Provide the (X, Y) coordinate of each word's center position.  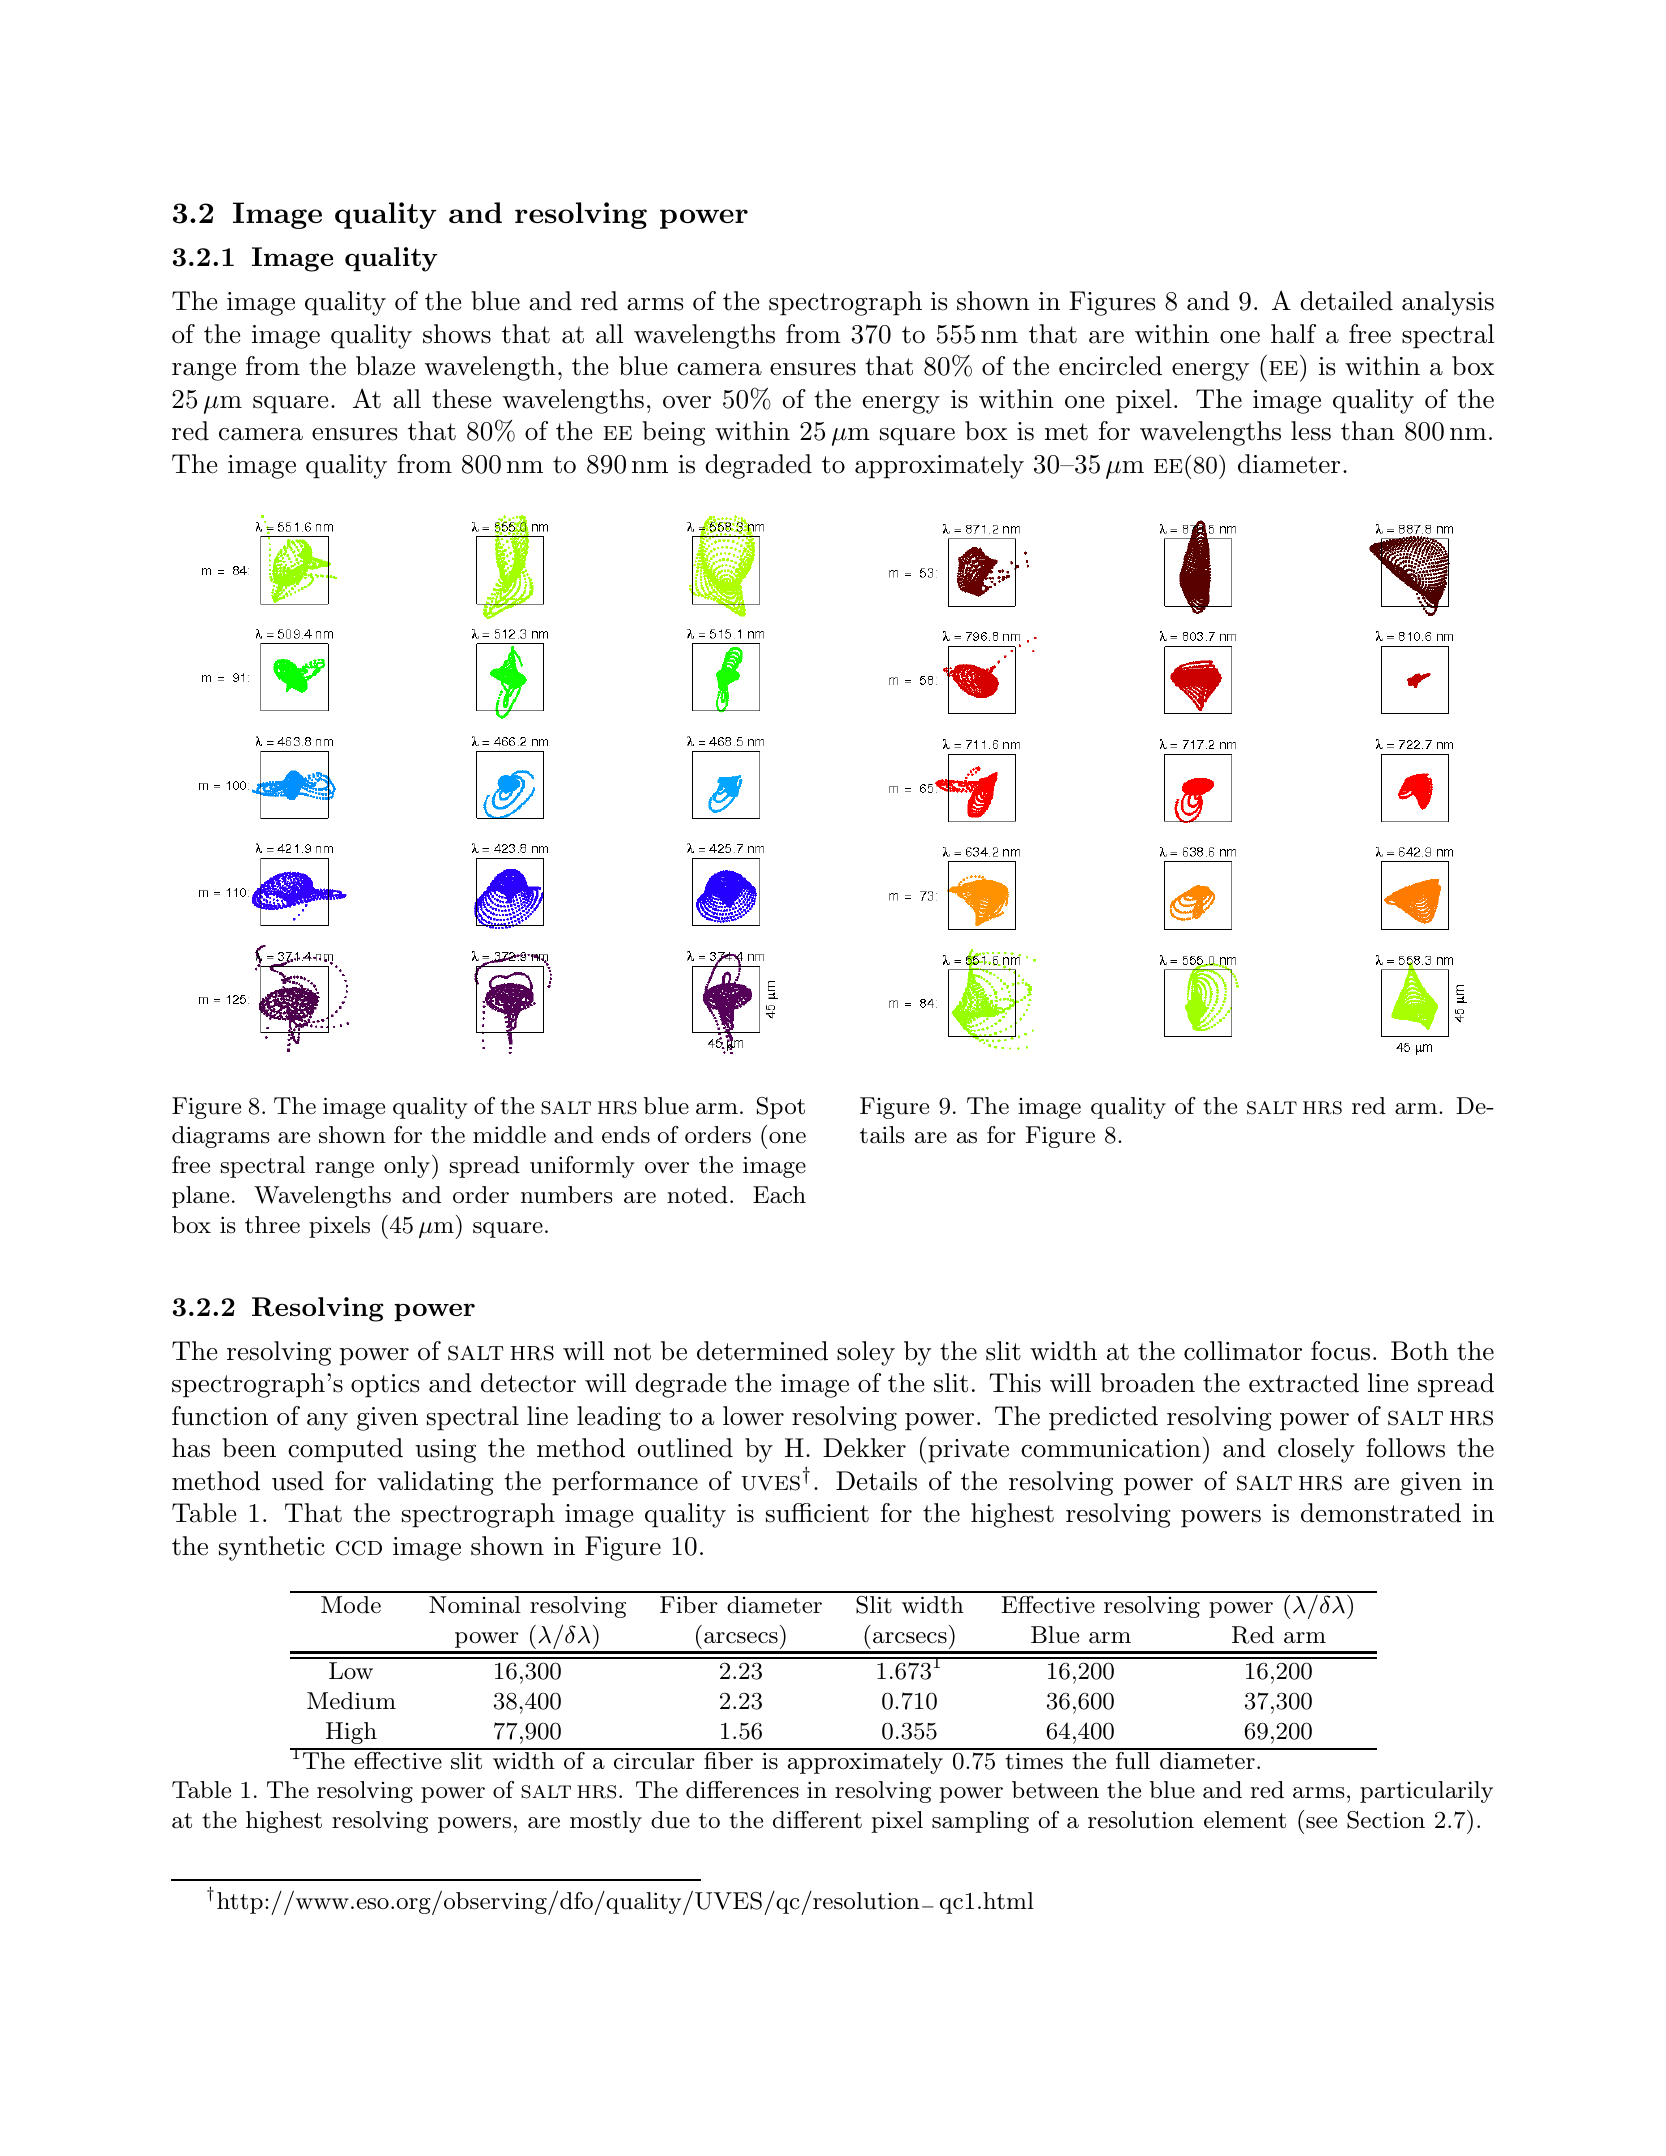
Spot (781, 1108)
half (1293, 334)
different (817, 1820)
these (461, 399)
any (327, 1422)
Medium (351, 1701)
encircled (1110, 366)
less (1311, 431)
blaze (385, 366)
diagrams (221, 1137)
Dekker (864, 1448)
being (673, 433)
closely (1316, 1450)
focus (1340, 1351)
